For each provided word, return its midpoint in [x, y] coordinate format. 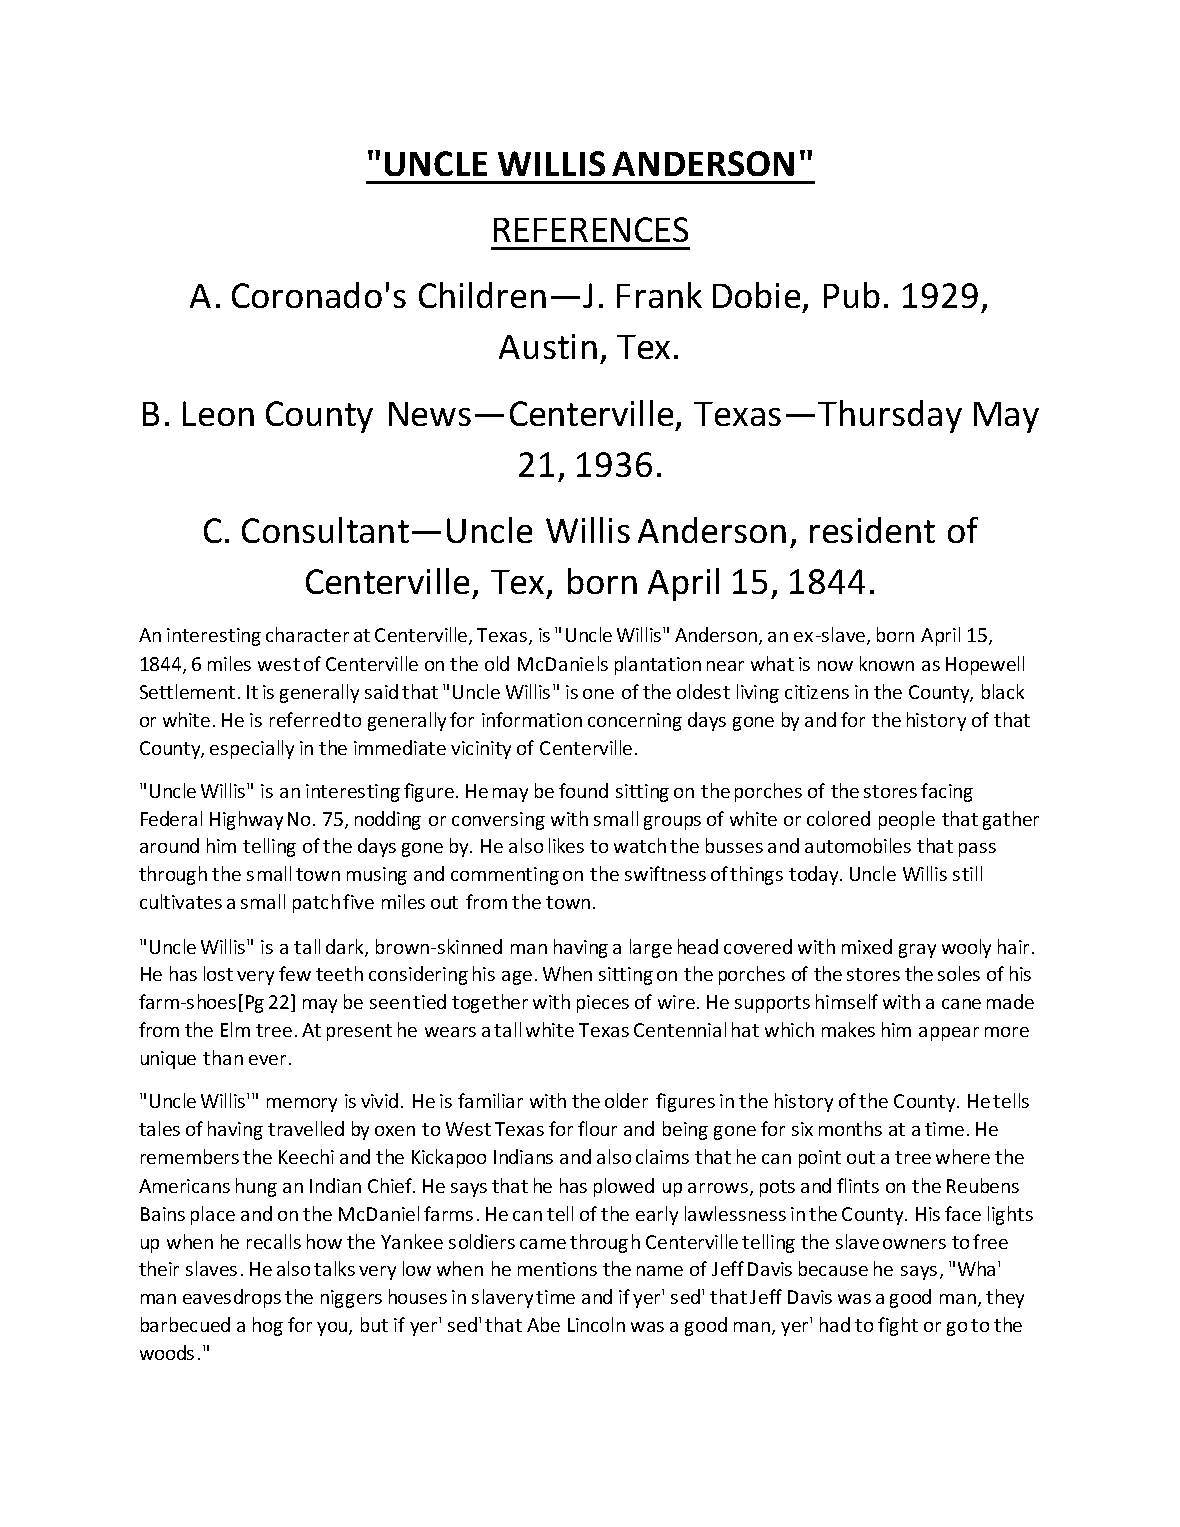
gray [917, 951]
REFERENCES [591, 229]
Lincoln [596, 1324]
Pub [852, 295]
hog [268, 1326]
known [887, 663]
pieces [603, 1004]
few [295, 973]
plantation [658, 665]
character [307, 634]
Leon [218, 413]
